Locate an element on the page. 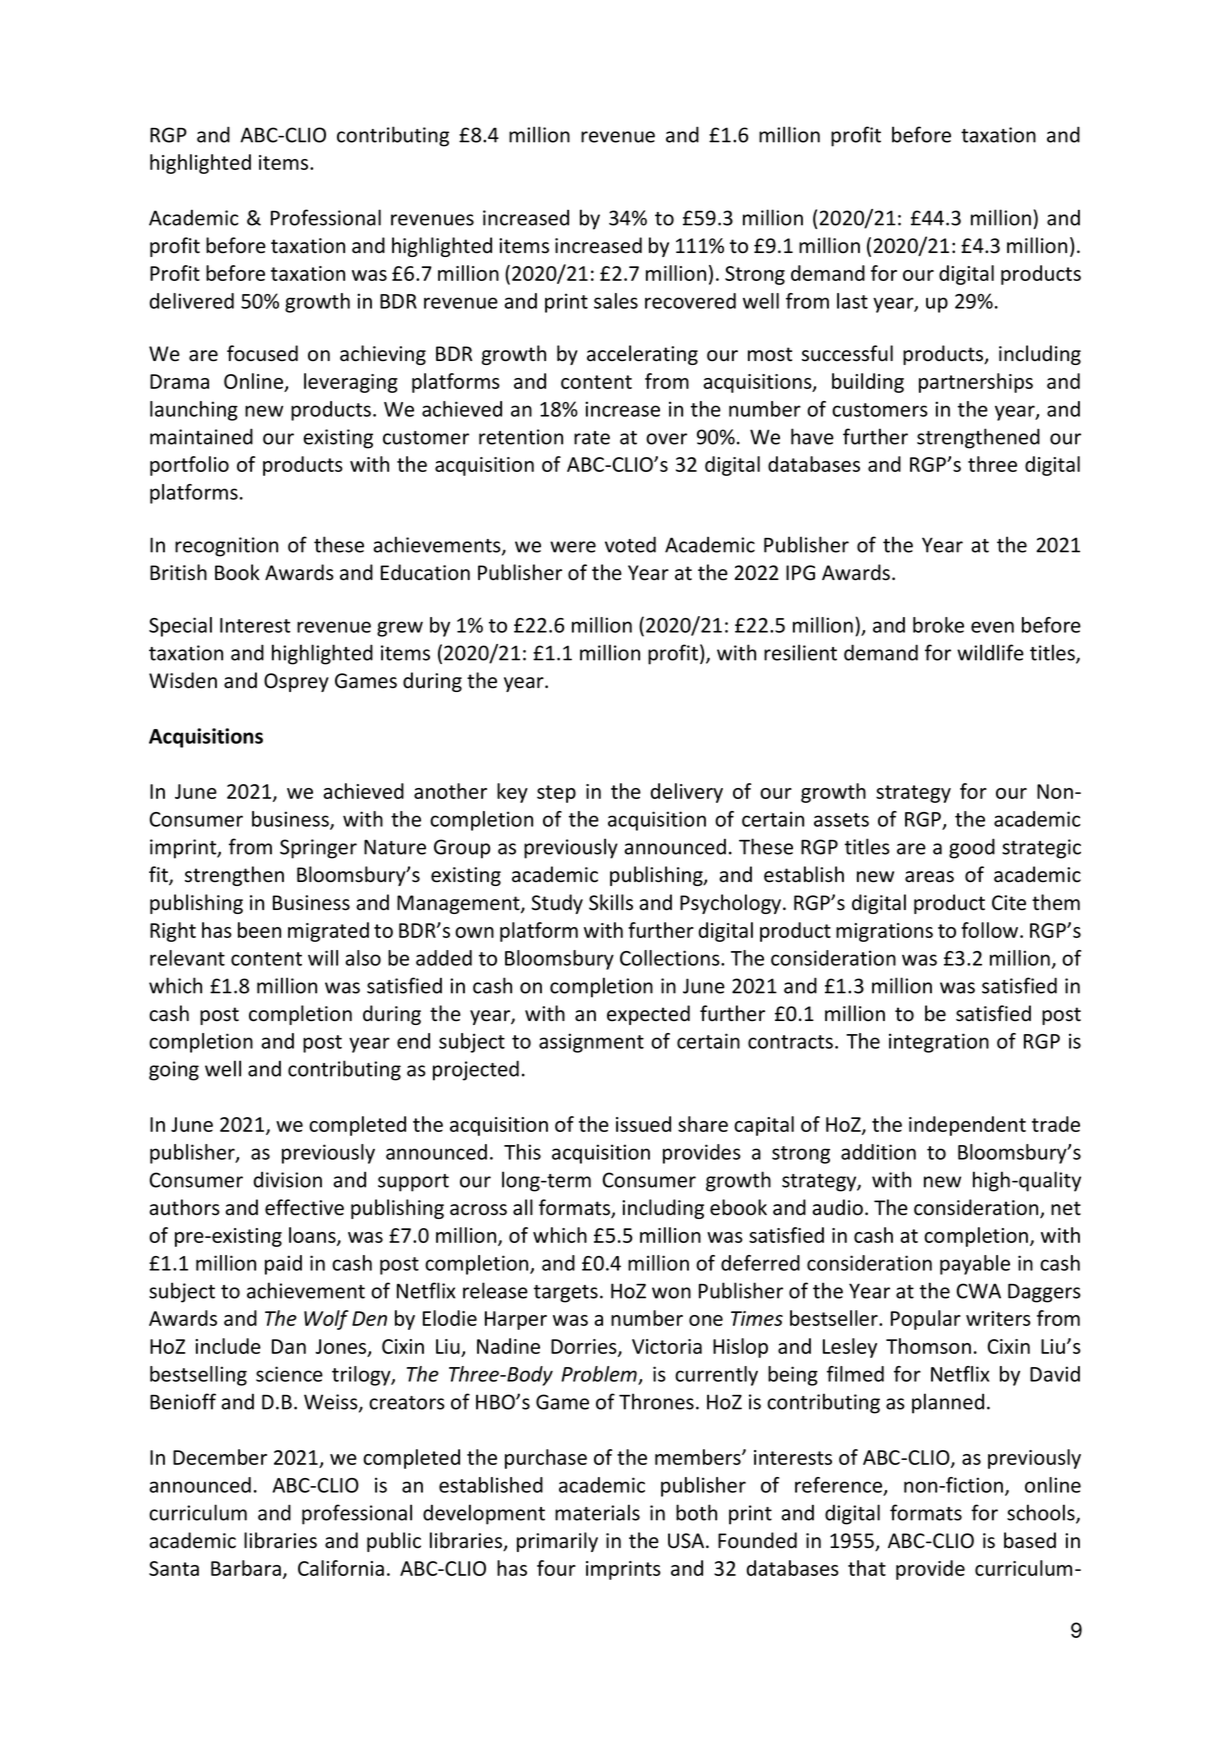 Image resolution: width=1230 pixels, height=1739 pixels. step is located at coordinates (556, 794).
